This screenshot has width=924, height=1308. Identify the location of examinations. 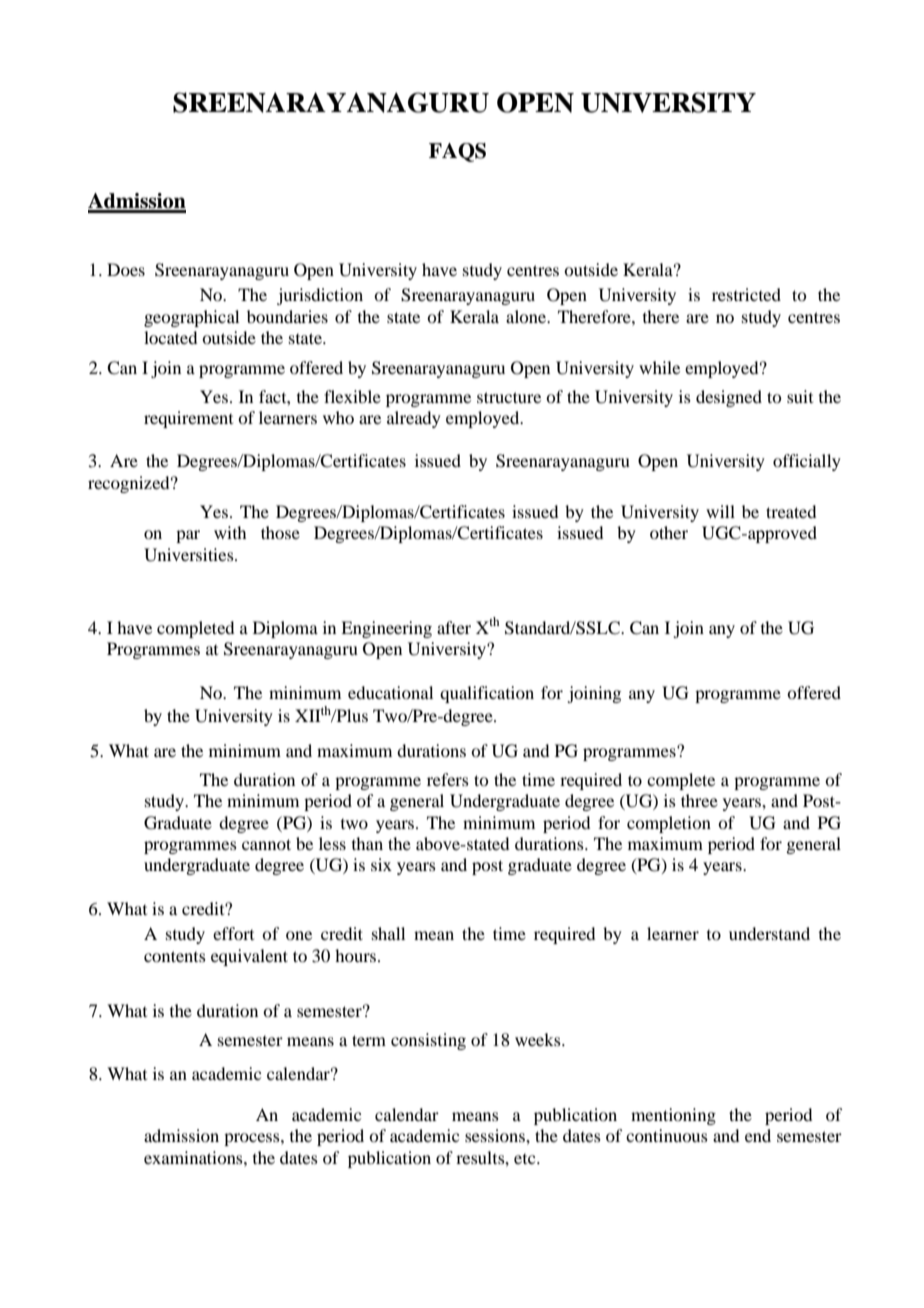
(194, 1157).
